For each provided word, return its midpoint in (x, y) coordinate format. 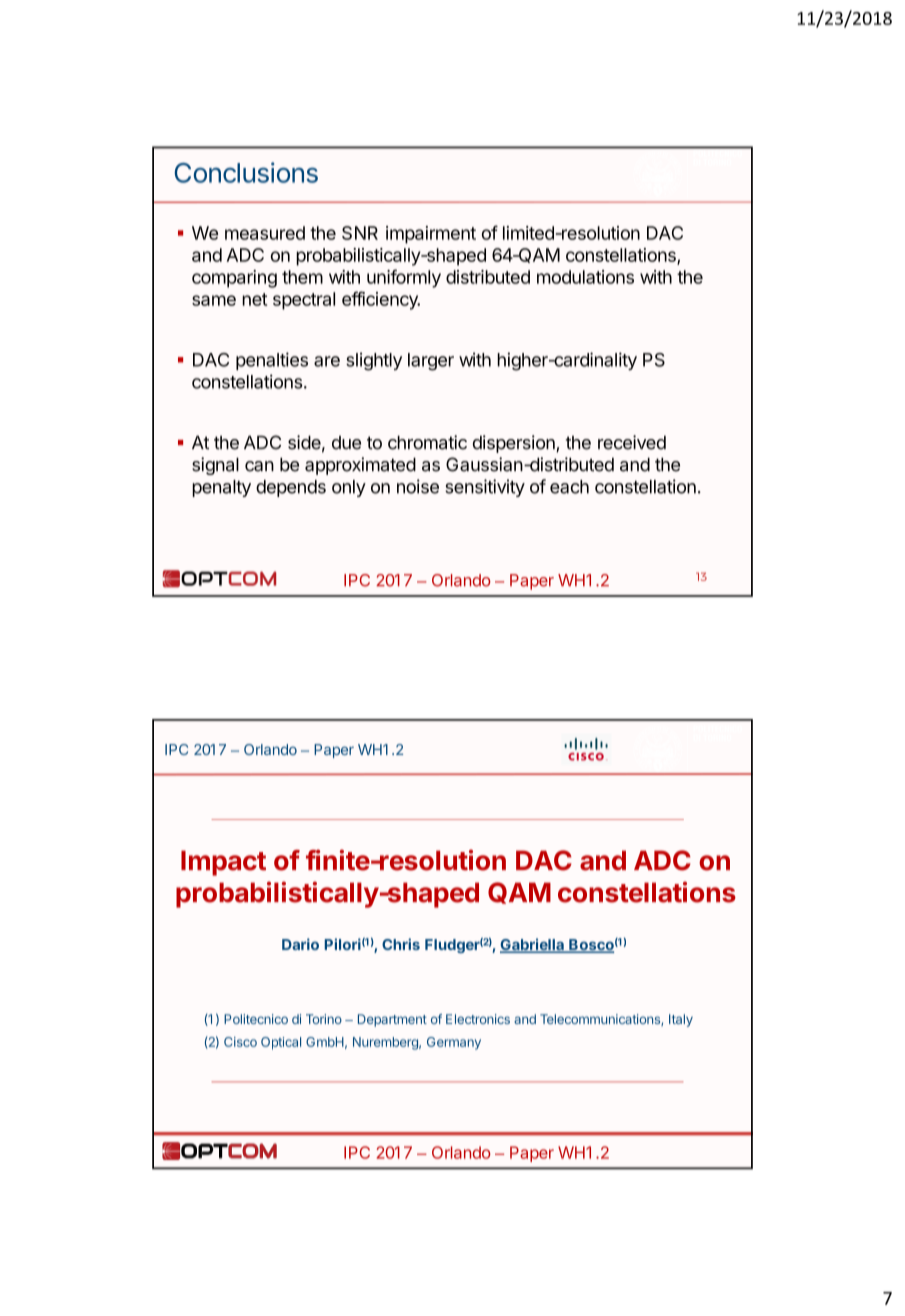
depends (291, 488)
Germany (454, 1043)
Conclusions (246, 172)
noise (418, 486)
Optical (281, 1043)
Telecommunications (601, 1020)
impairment (431, 235)
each (569, 487)
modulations (585, 277)
